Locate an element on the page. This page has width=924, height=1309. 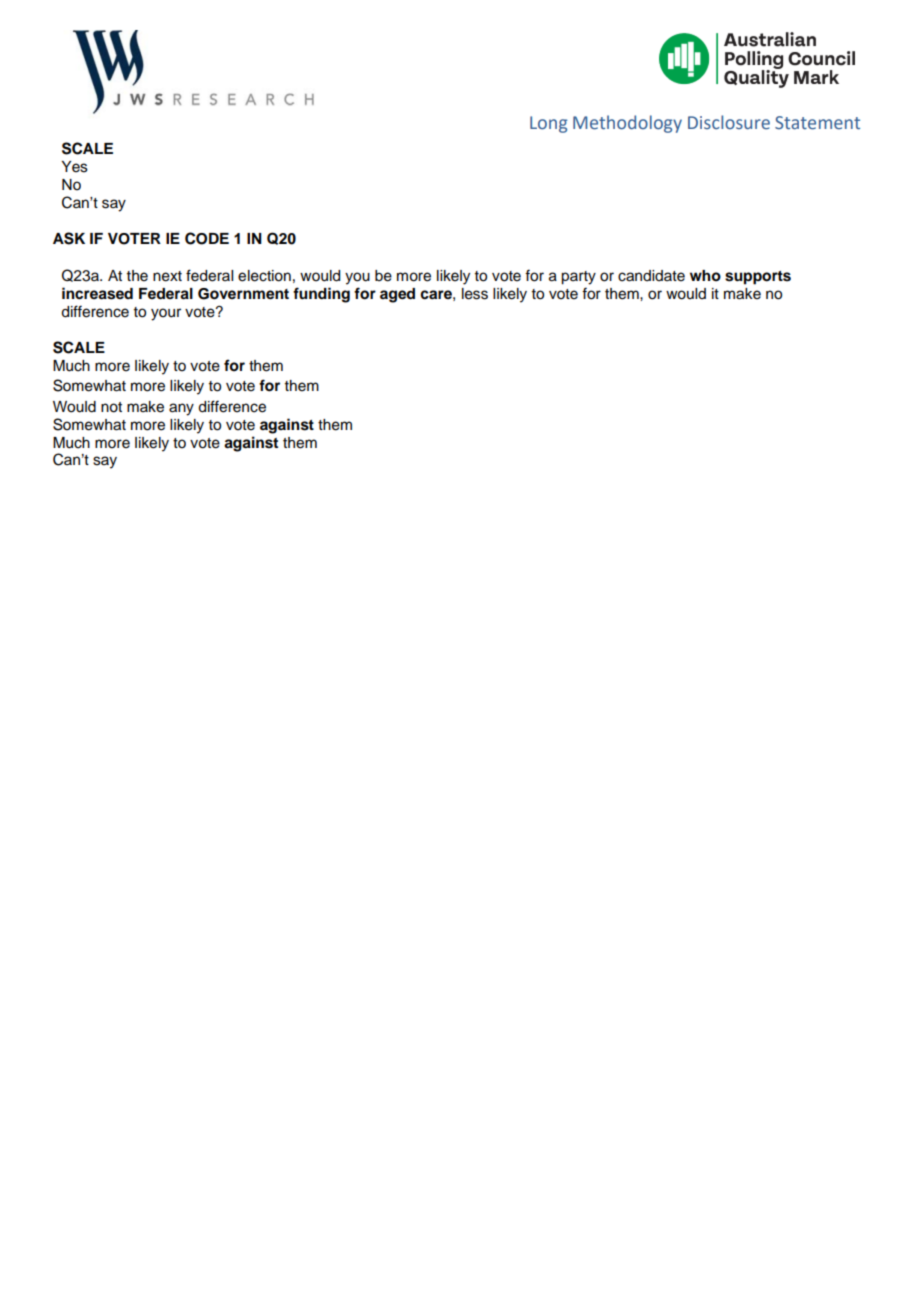
your is located at coordinates (166, 314).
